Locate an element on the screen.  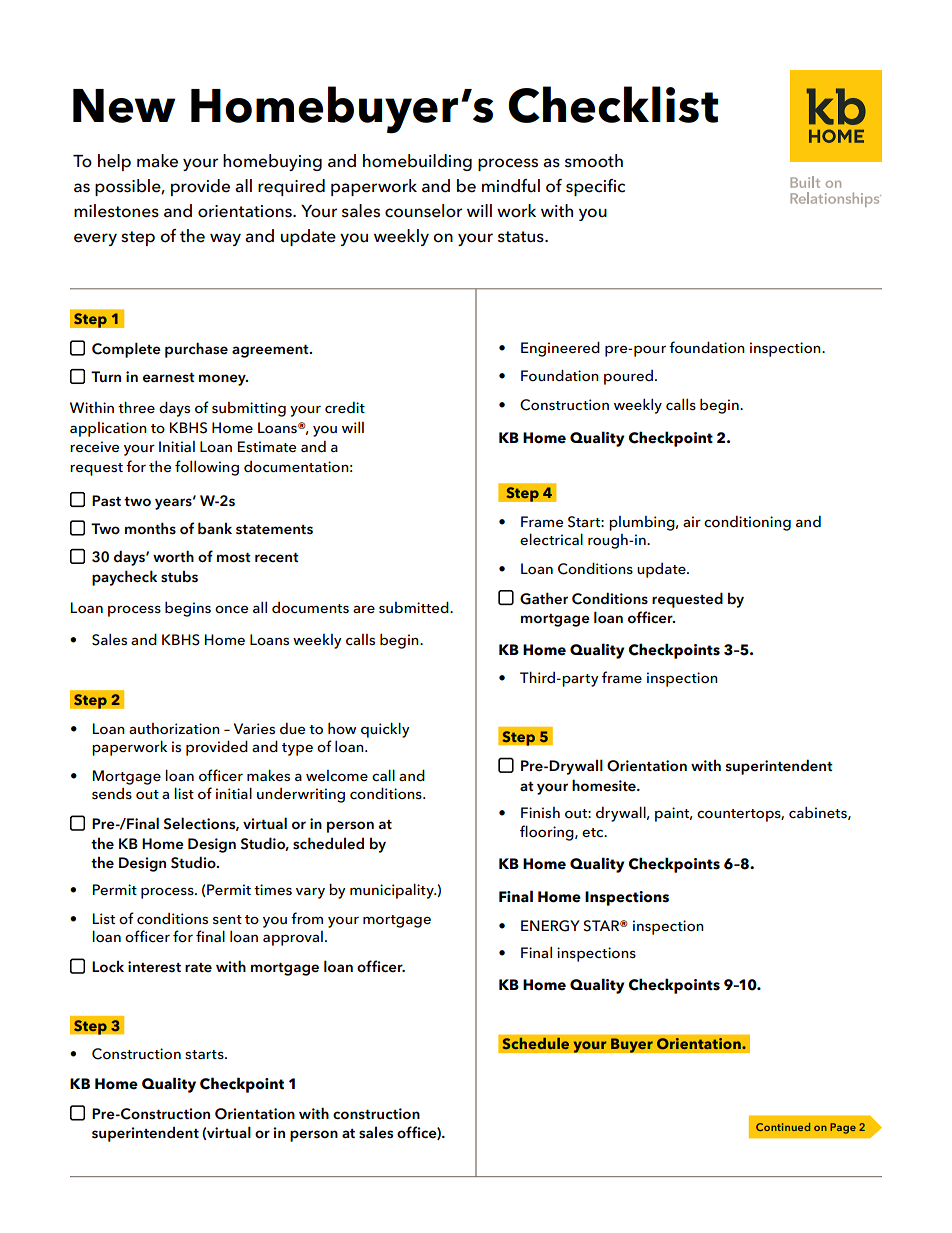
smooth is located at coordinates (594, 161).
